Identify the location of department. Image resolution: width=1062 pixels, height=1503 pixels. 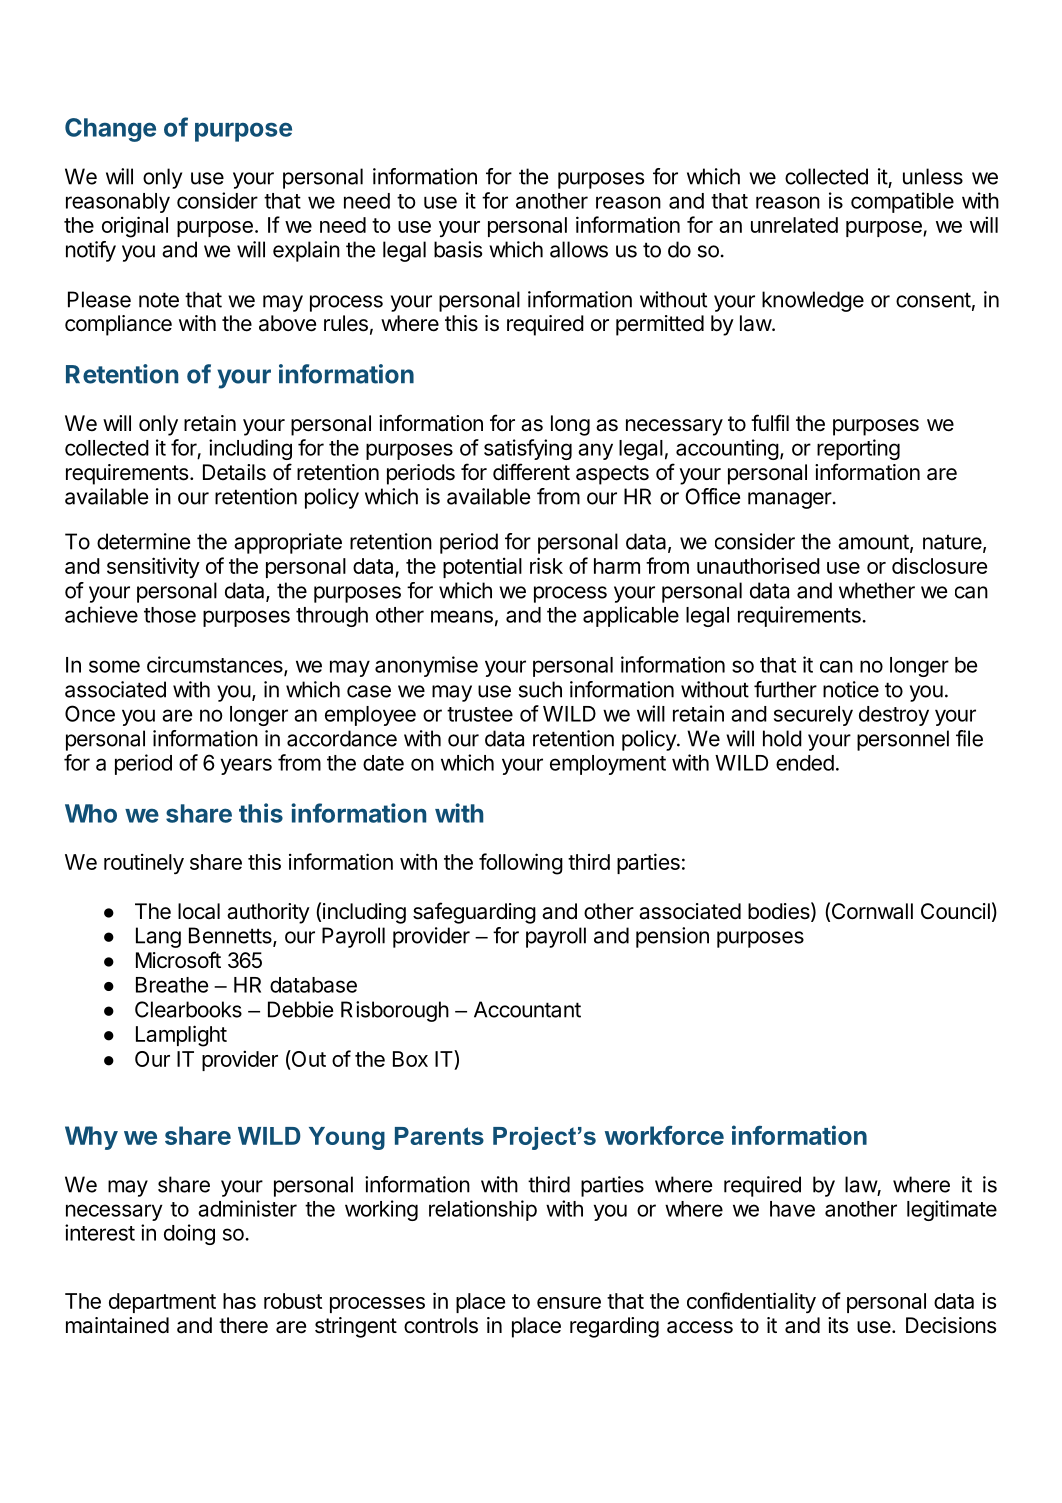
(162, 1303).
